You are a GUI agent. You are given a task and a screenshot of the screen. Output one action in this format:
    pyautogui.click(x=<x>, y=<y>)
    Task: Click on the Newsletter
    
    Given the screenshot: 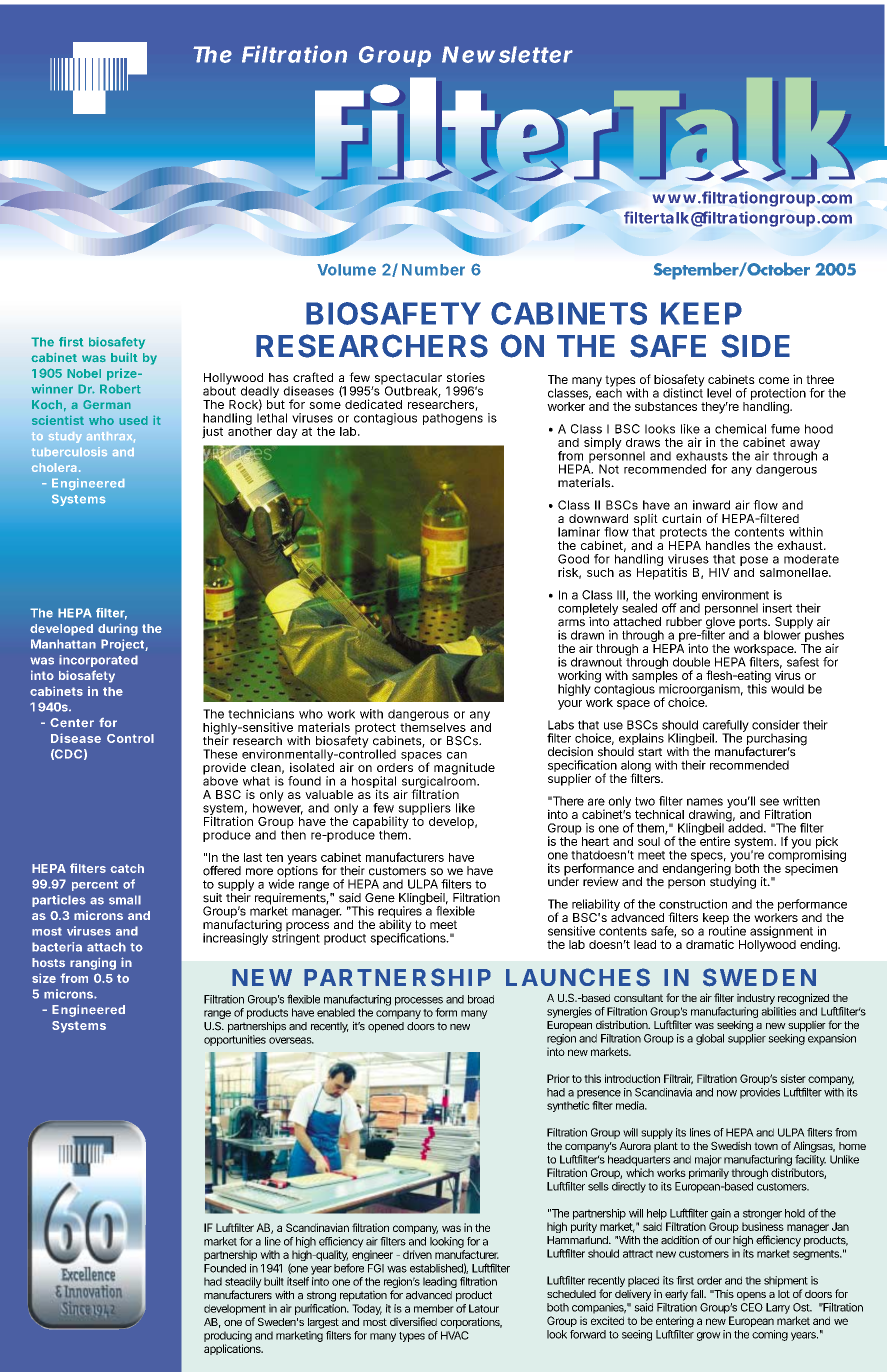 What is the action you would take?
    pyautogui.click(x=506, y=54)
